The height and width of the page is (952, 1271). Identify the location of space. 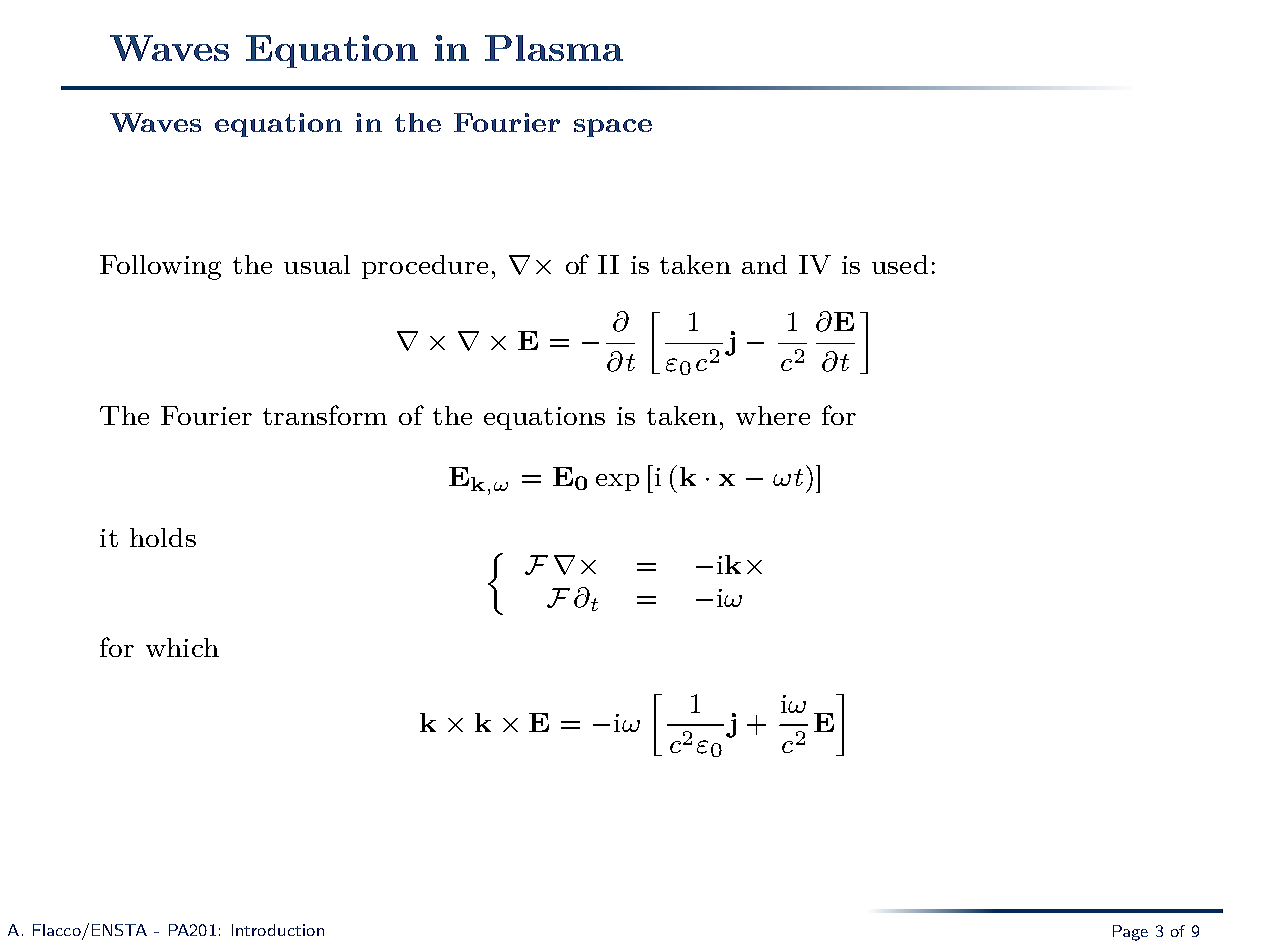
(613, 128).
